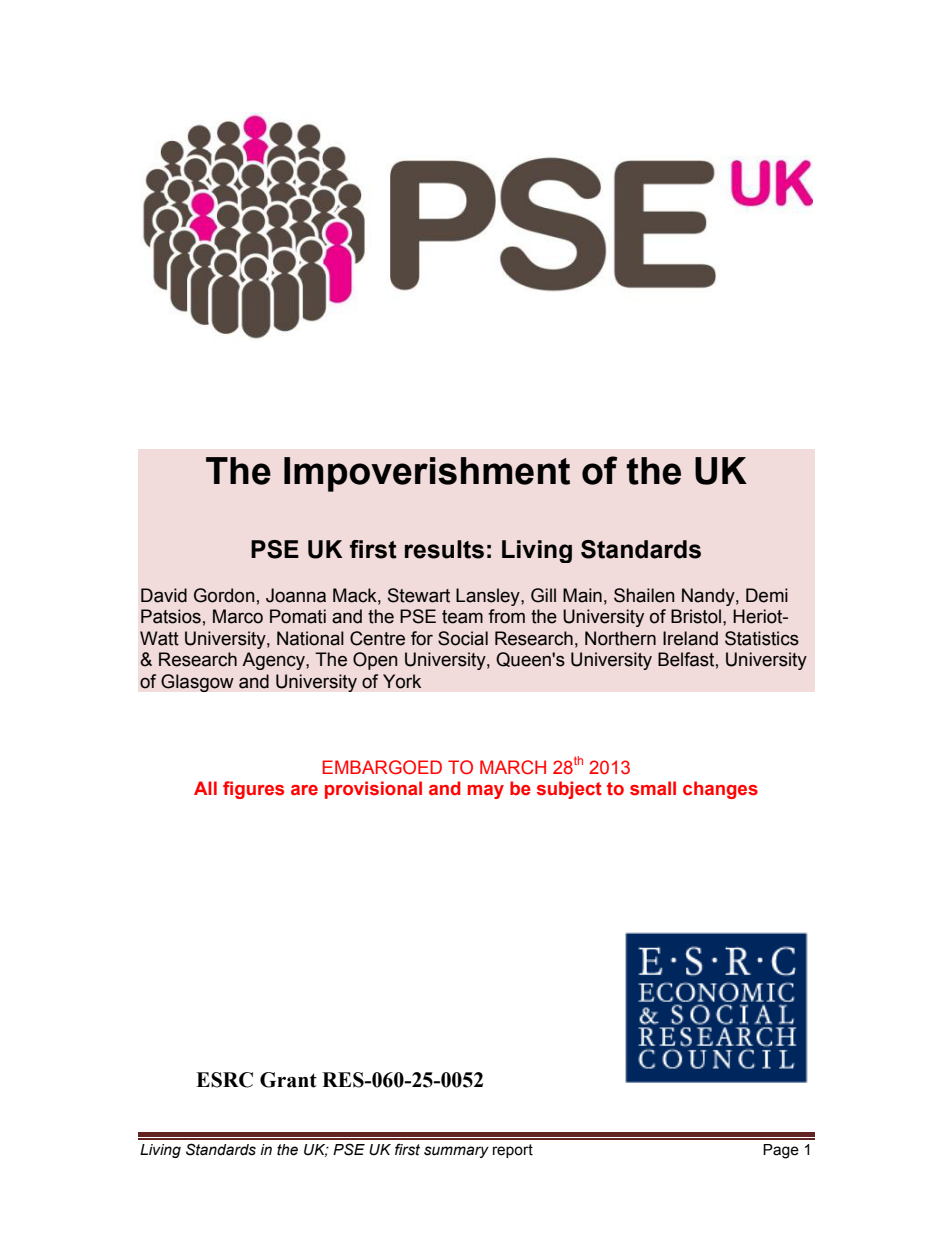  Describe the element at coordinates (224, 595) in the screenshot. I see `Gordon` at that location.
